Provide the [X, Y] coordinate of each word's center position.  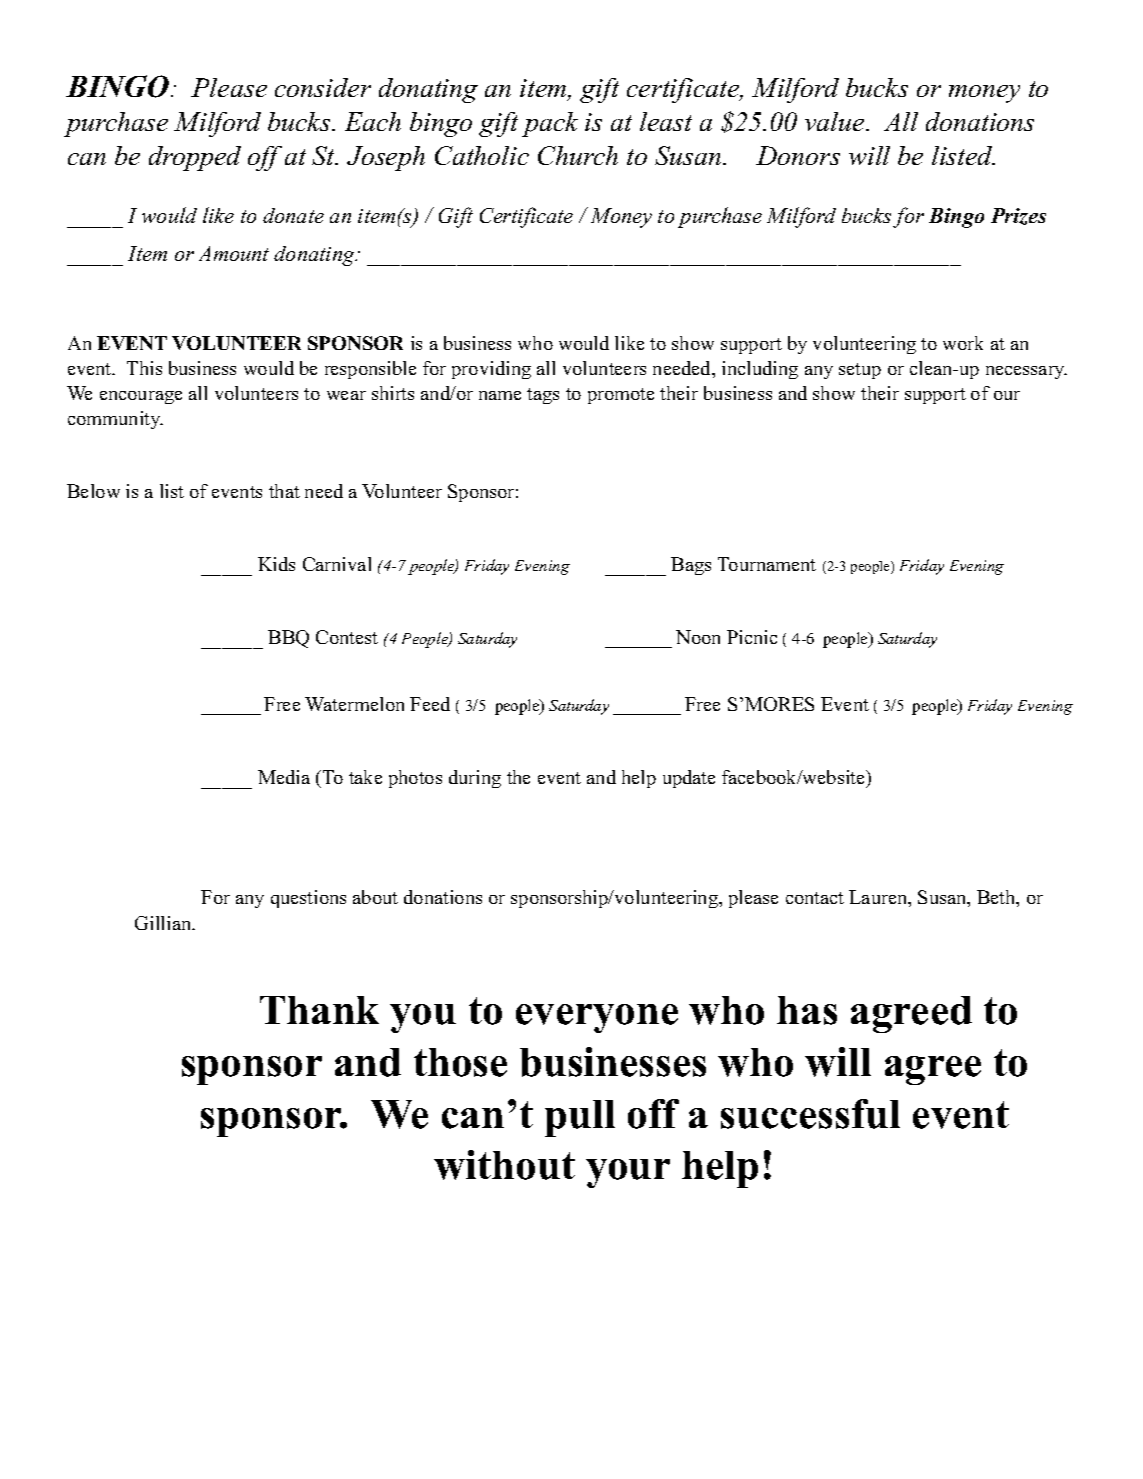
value [836, 121]
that [284, 491]
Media [284, 777]
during [475, 779]
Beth [997, 898]
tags [543, 396]
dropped [195, 158]
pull [580, 1118]
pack [550, 124]
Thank [319, 1010]
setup [860, 371]
